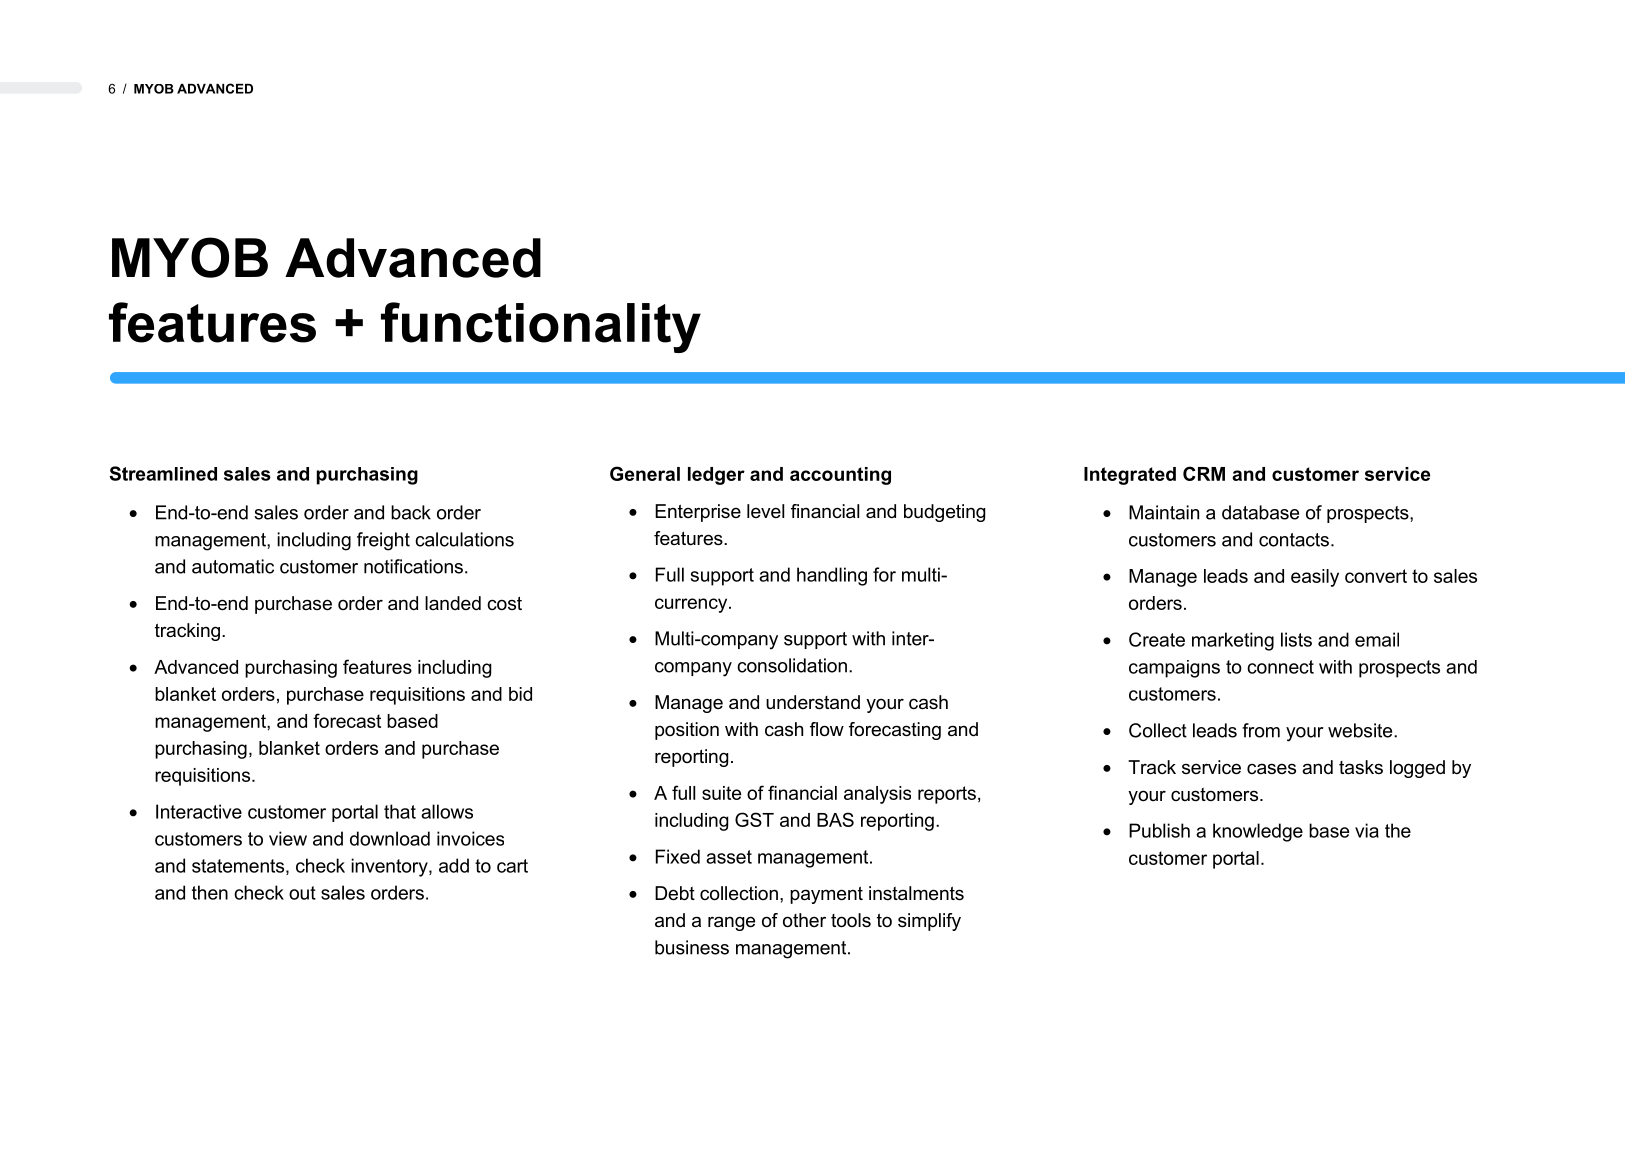  What do you see at coordinates (1204, 473) in the page?
I see `CRM` at bounding box center [1204, 473].
